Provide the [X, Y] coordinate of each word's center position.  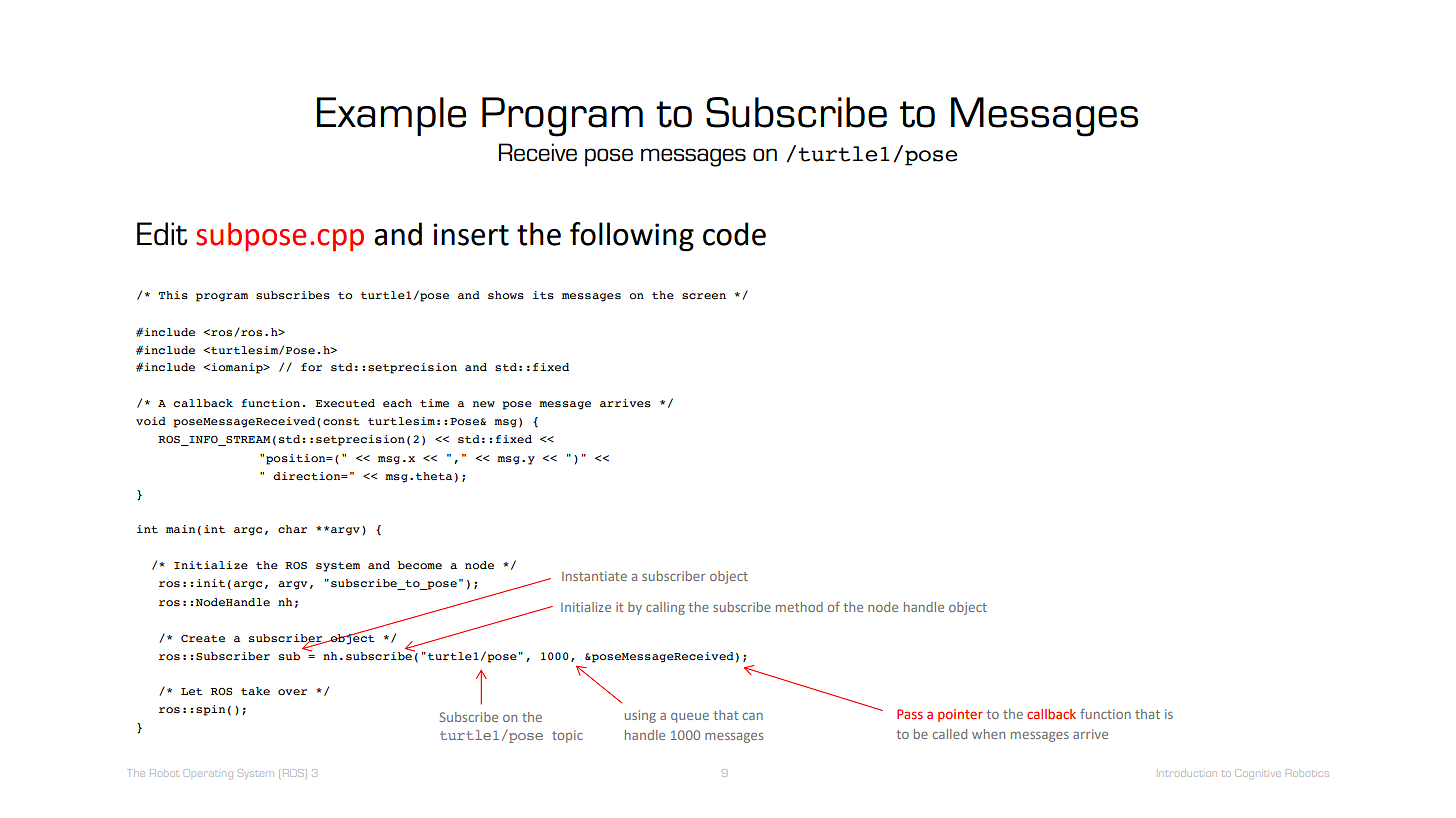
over [292, 692]
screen [704, 296]
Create [203, 638]
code [734, 234]
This [173, 295]
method [799, 607]
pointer [960, 715]
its [543, 295]
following [632, 237]
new [484, 404]
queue [690, 718]
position [297, 459]
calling [665, 608]
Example [391, 116]
